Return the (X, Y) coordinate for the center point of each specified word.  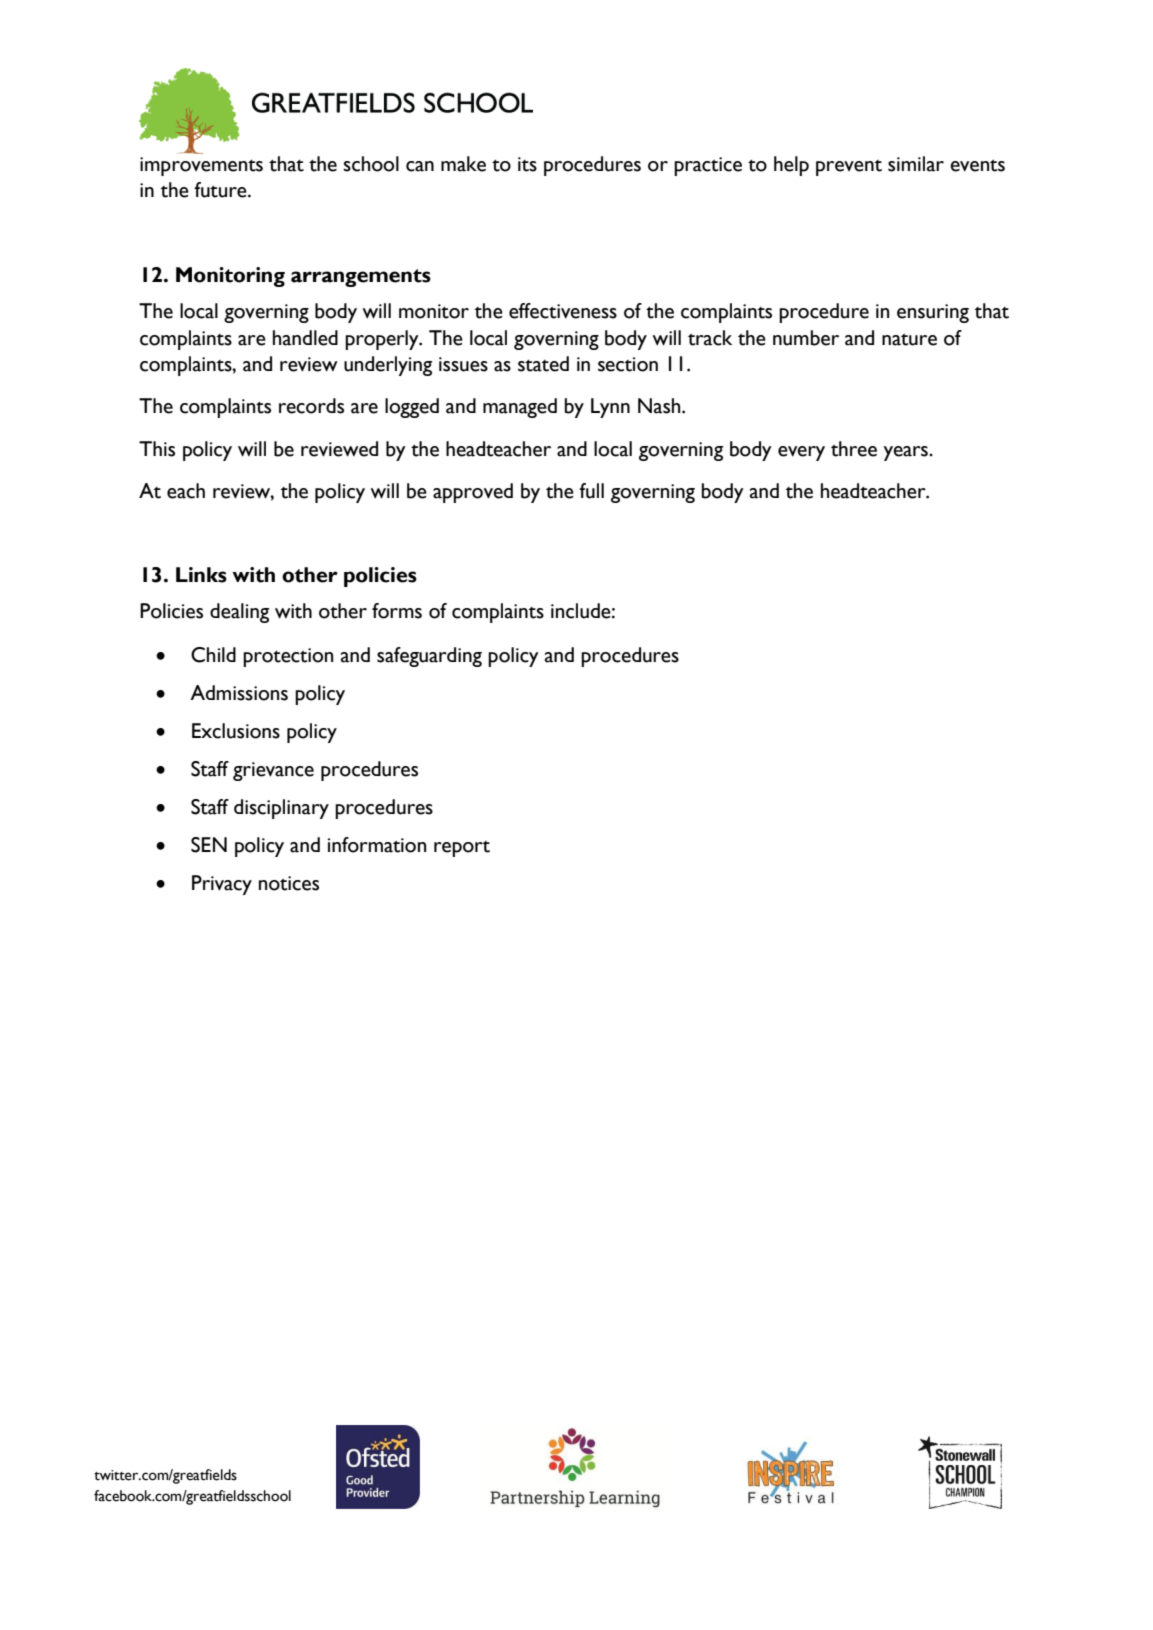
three (854, 449)
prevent (849, 168)
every (801, 453)
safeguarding (429, 657)
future (221, 190)
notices (289, 883)
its (527, 164)
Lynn (610, 408)
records (311, 406)
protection (288, 657)
